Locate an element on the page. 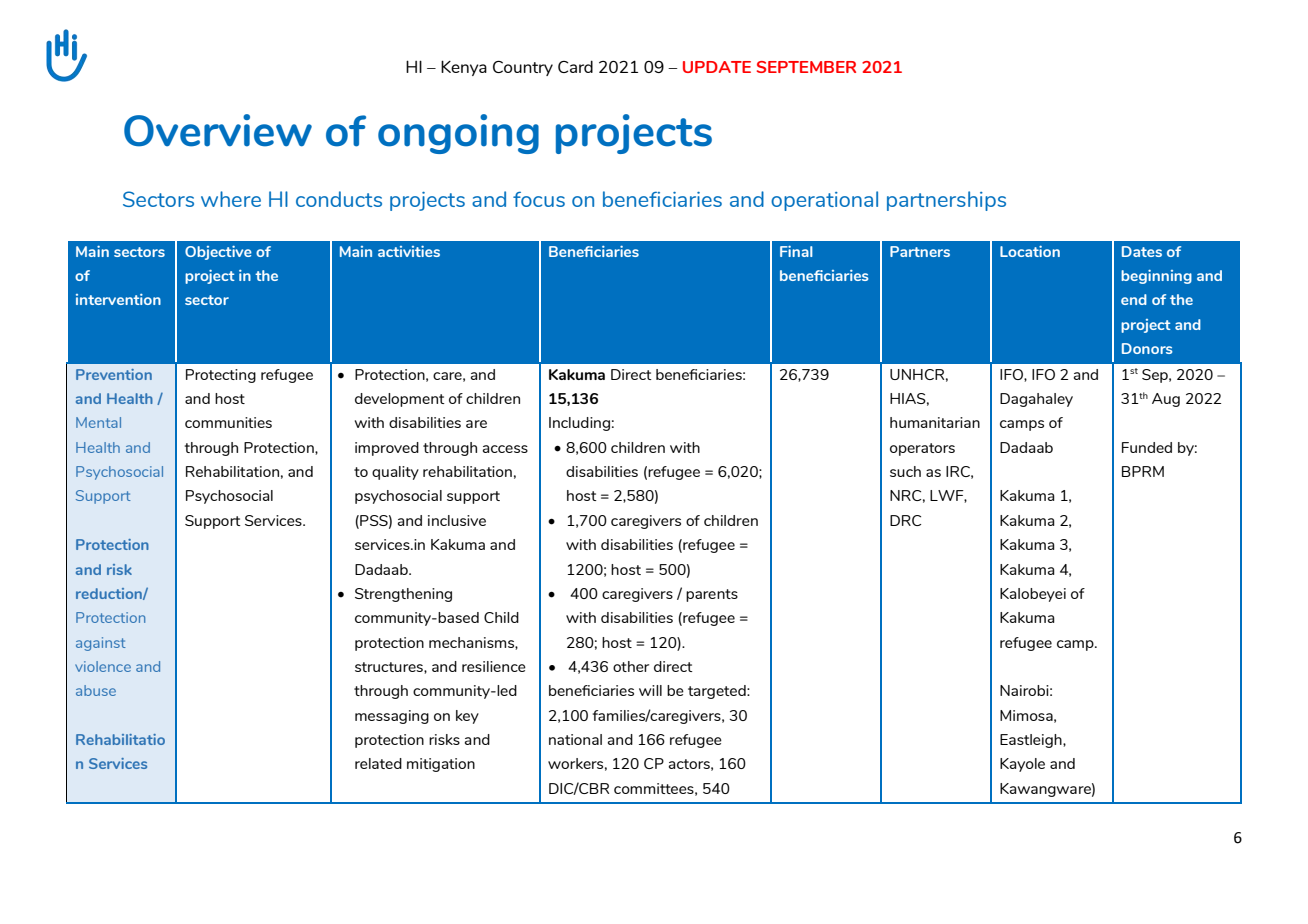 This image has width=1308, height=924. Card is located at coordinates (575, 66).
